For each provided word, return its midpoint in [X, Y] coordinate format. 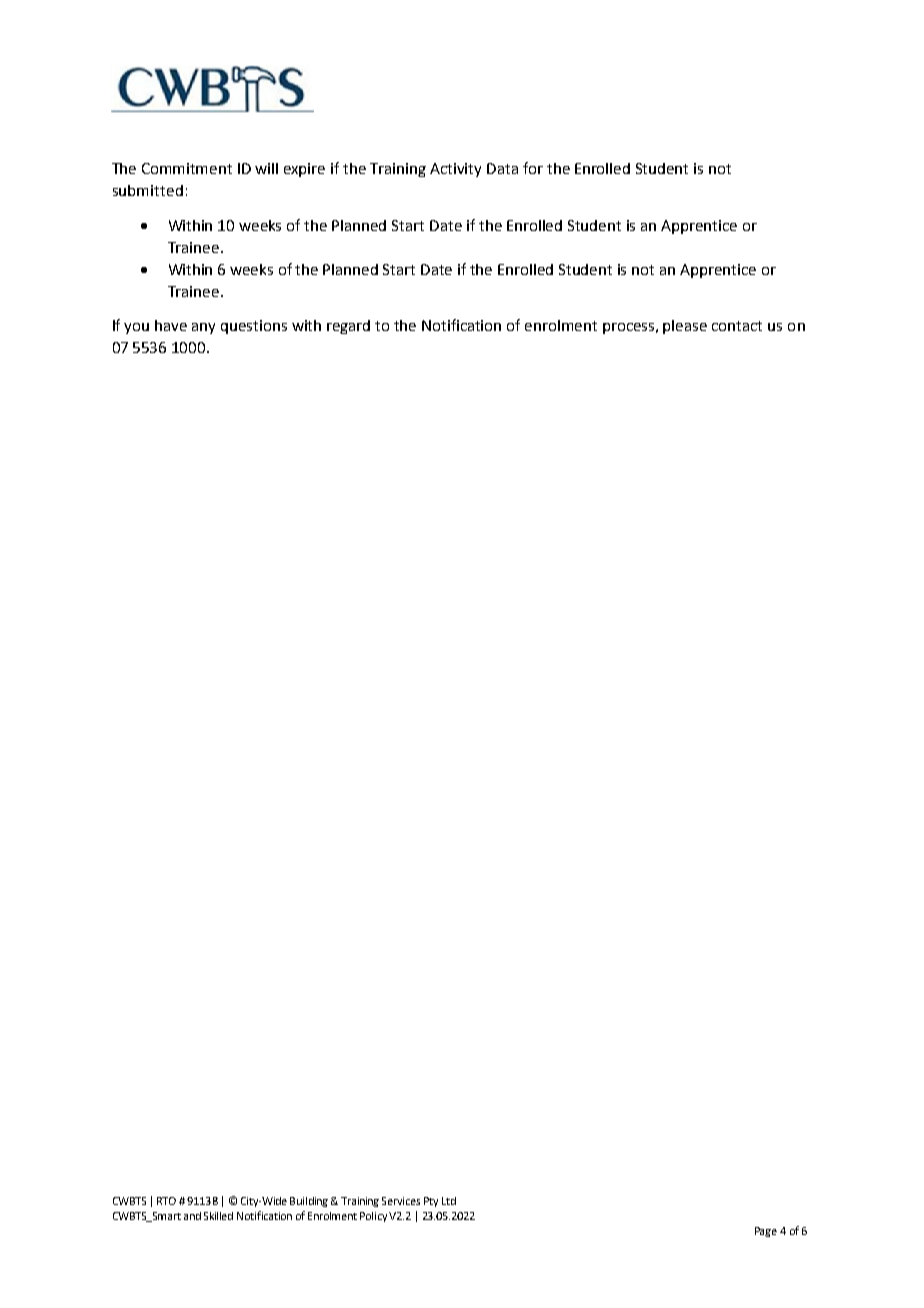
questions [254, 327]
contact [737, 326]
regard [348, 327]
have [171, 325]
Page [766, 1232]
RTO [166, 1201]
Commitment [187, 168]
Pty [431, 1202]
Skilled [218, 1216]
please [685, 327]
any [203, 328]
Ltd [449, 1201]
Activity [455, 170]
